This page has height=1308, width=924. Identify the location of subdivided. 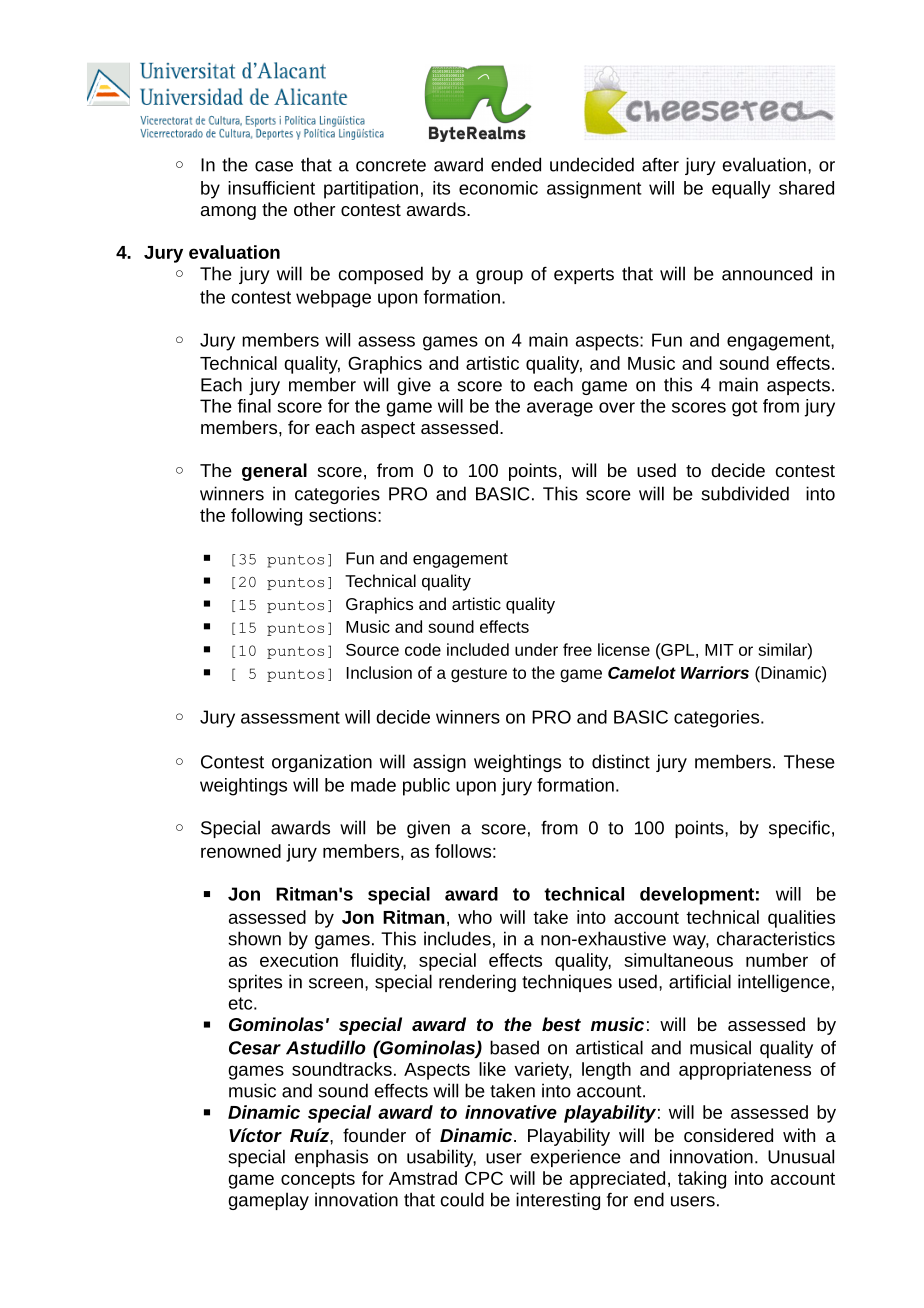
(745, 493).
